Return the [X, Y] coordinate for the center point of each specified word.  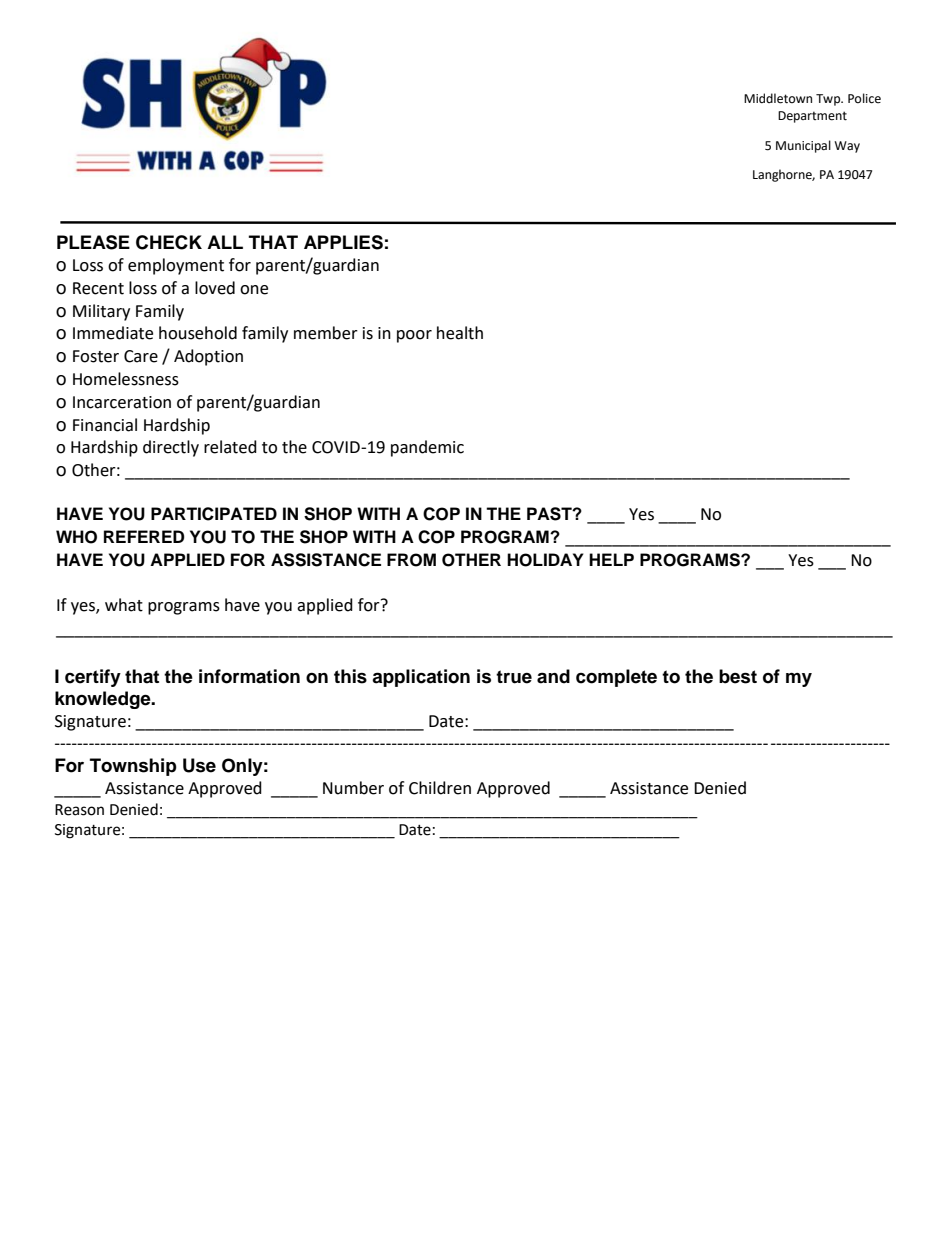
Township [133, 767]
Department [812, 117]
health [460, 333]
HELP [611, 559]
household [198, 333]
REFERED [144, 536]
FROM [411, 560]
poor [414, 336]
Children [440, 788]
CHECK [169, 242]
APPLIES [343, 242]
